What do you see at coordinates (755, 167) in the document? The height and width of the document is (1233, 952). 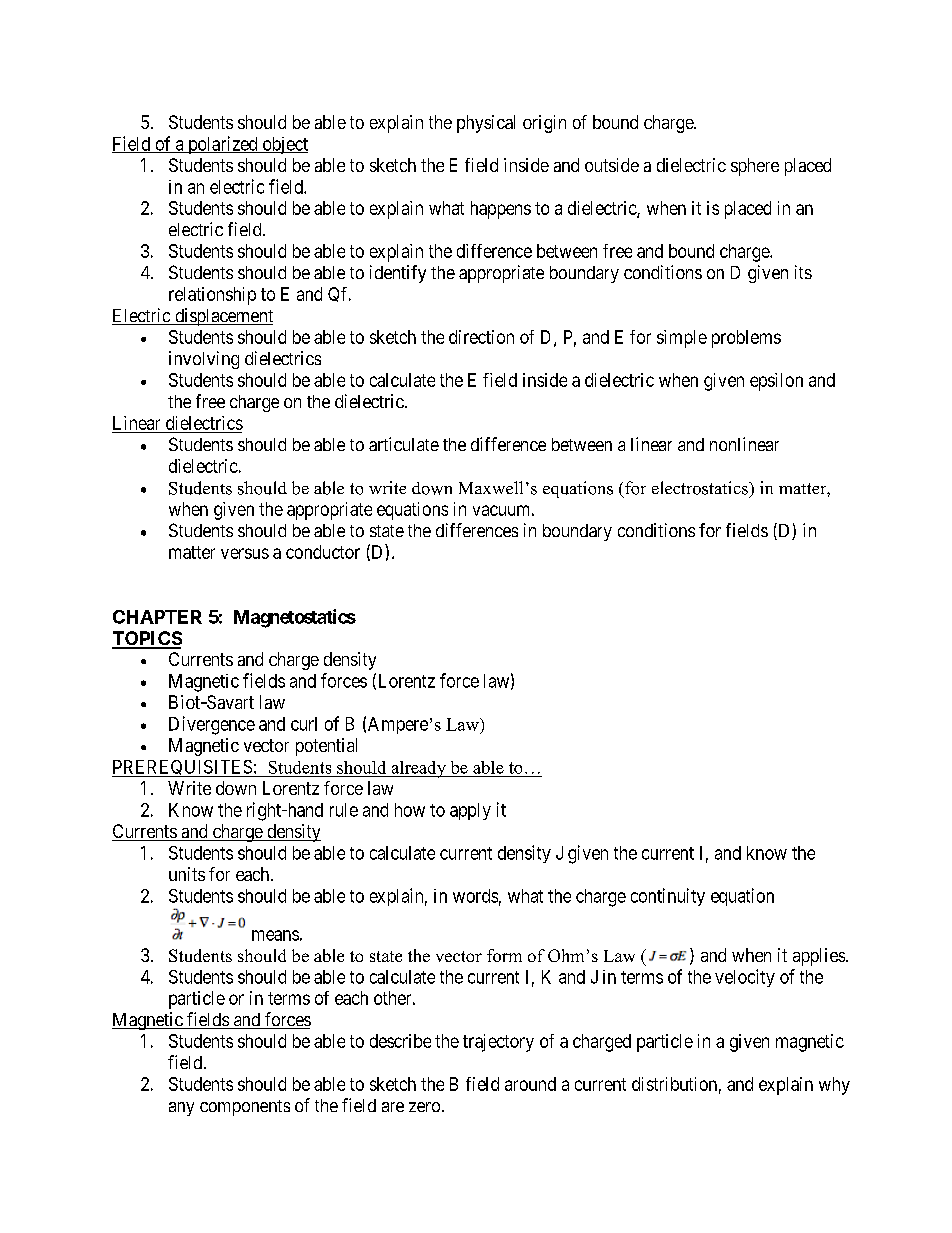 I see `sphere` at bounding box center [755, 167].
